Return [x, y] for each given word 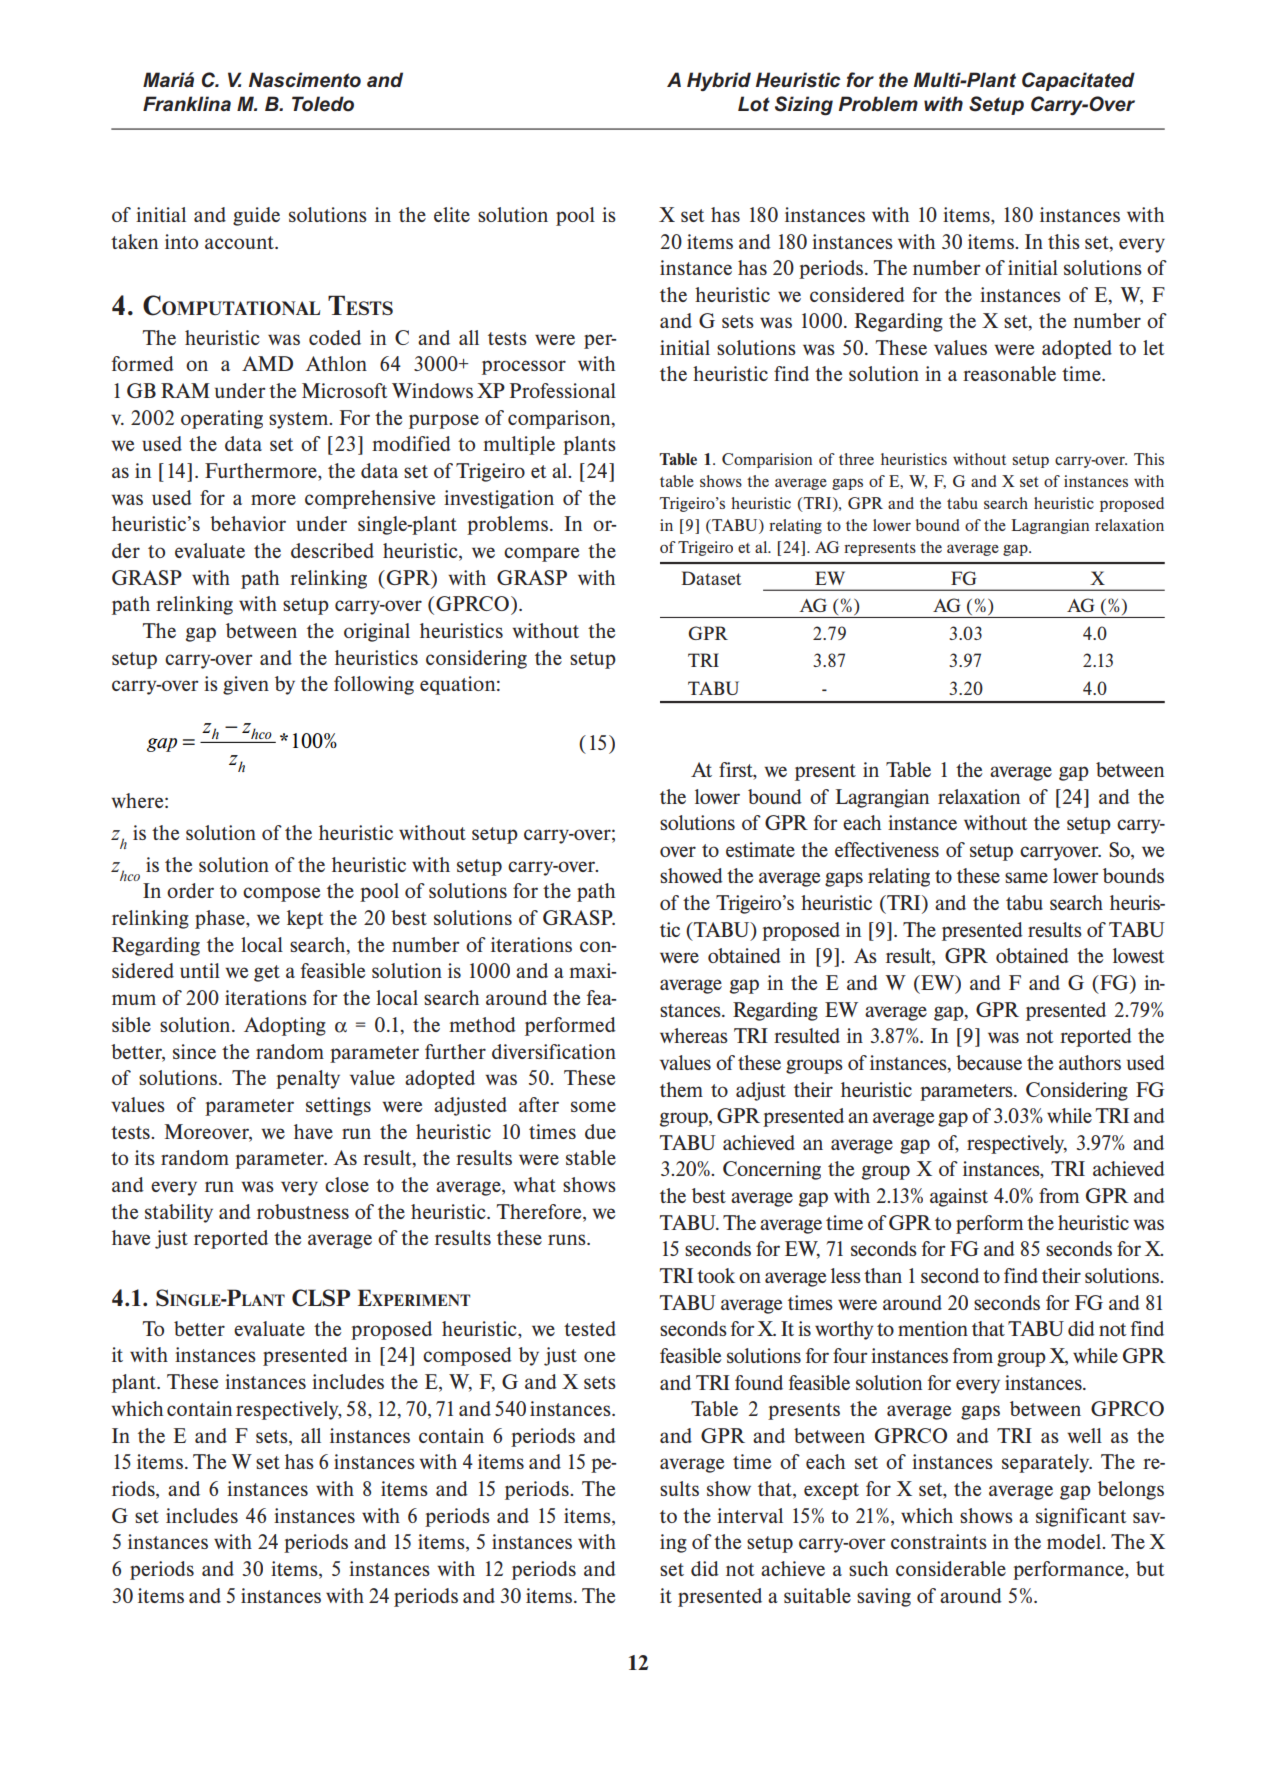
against [959, 1197]
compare [542, 554]
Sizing [804, 106]
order [190, 890]
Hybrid [719, 81]
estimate [760, 849]
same [1026, 877]
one [600, 1356]
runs [568, 1239]
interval [750, 1515]
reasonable [1009, 373]
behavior [248, 523]
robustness [303, 1211]
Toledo [323, 104]
